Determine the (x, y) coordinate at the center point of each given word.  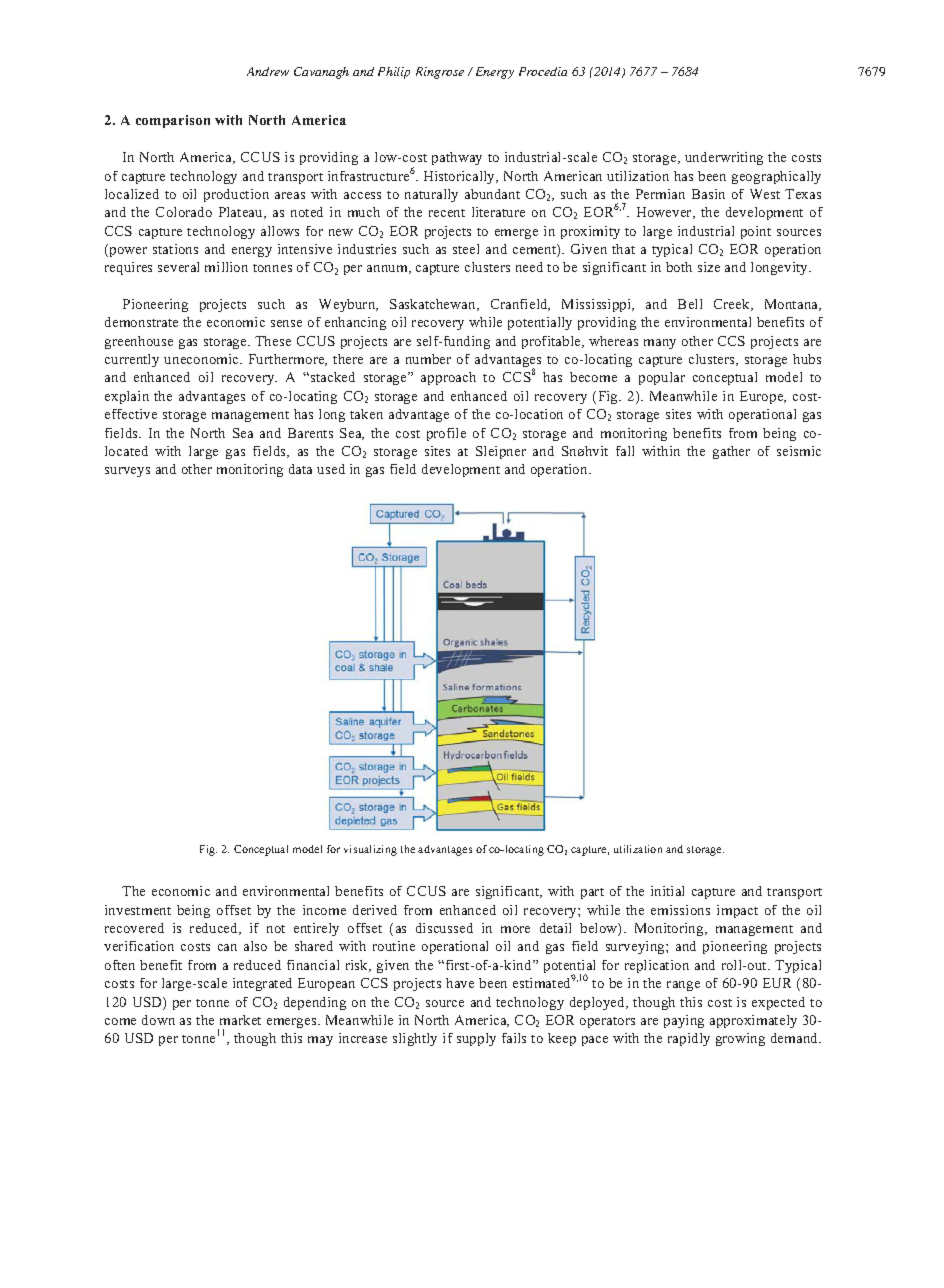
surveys (127, 472)
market (240, 1020)
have (460, 983)
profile (446, 434)
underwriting (724, 158)
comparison (173, 121)
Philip (394, 73)
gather (731, 452)
